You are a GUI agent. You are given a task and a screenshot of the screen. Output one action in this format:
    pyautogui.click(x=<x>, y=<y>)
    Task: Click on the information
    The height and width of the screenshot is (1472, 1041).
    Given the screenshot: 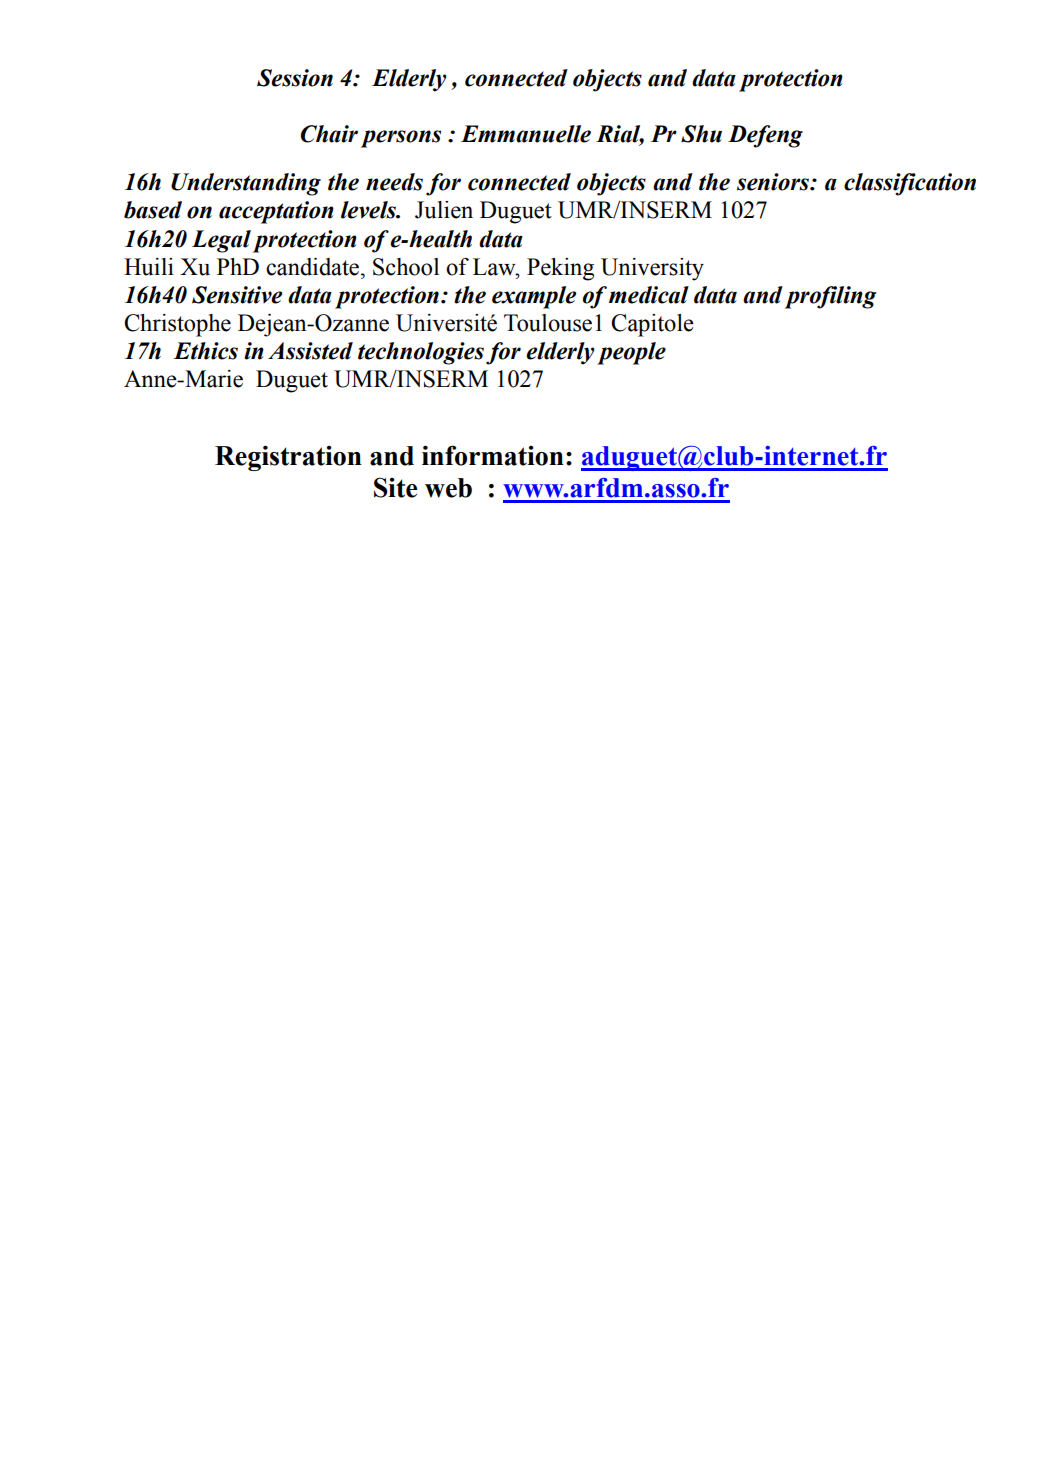 What is the action you would take?
    pyautogui.click(x=493, y=455)
